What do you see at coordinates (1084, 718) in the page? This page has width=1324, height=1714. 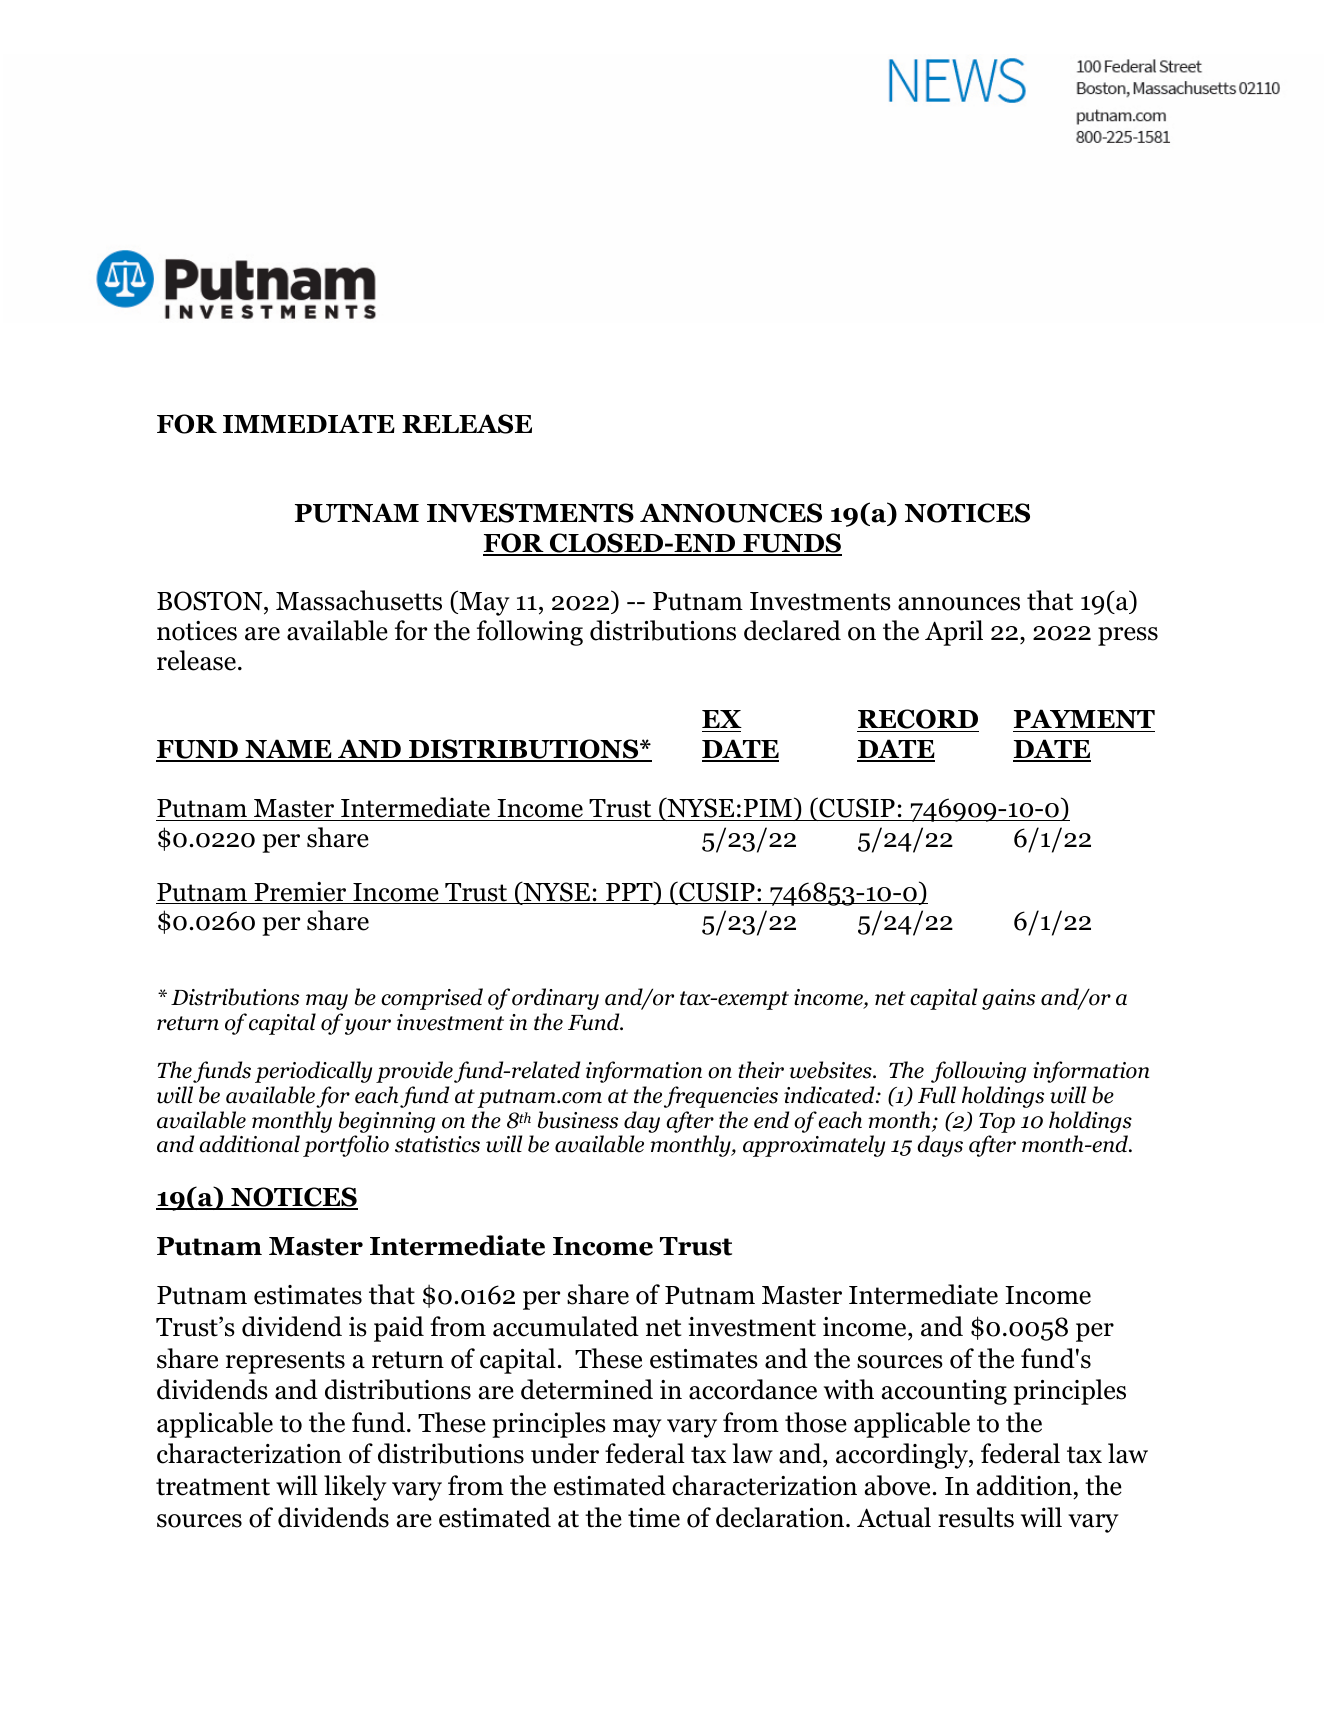 I see `PAYMENT` at bounding box center [1084, 718].
